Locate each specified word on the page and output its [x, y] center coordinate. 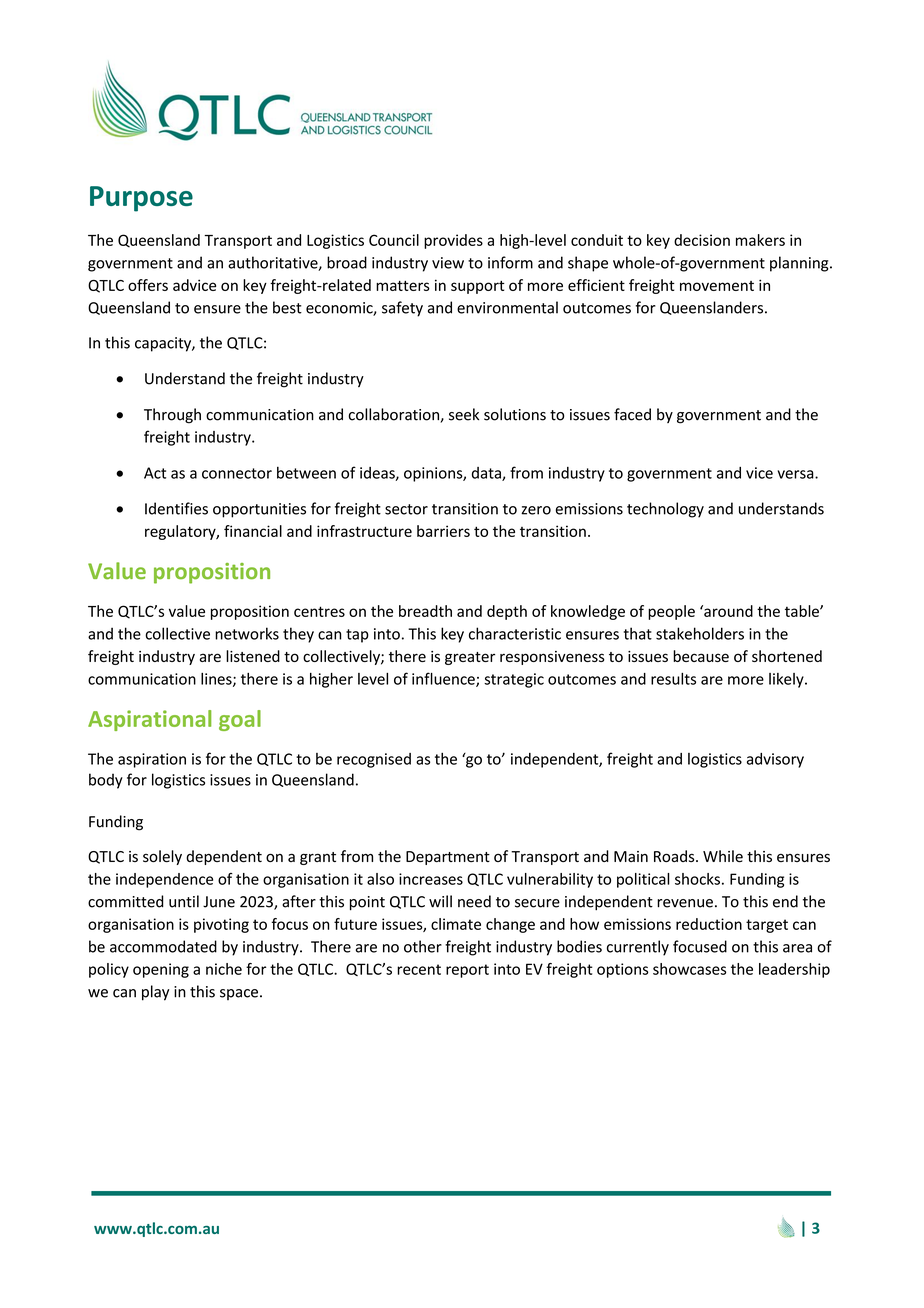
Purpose [141, 199]
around [727, 611]
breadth [425, 611]
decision [702, 240]
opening [161, 970]
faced [632, 414]
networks [247, 633]
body [106, 781]
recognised [374, 760]
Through [172, 416]
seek [464, 414]
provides [453, 241]
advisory [775, 760]
